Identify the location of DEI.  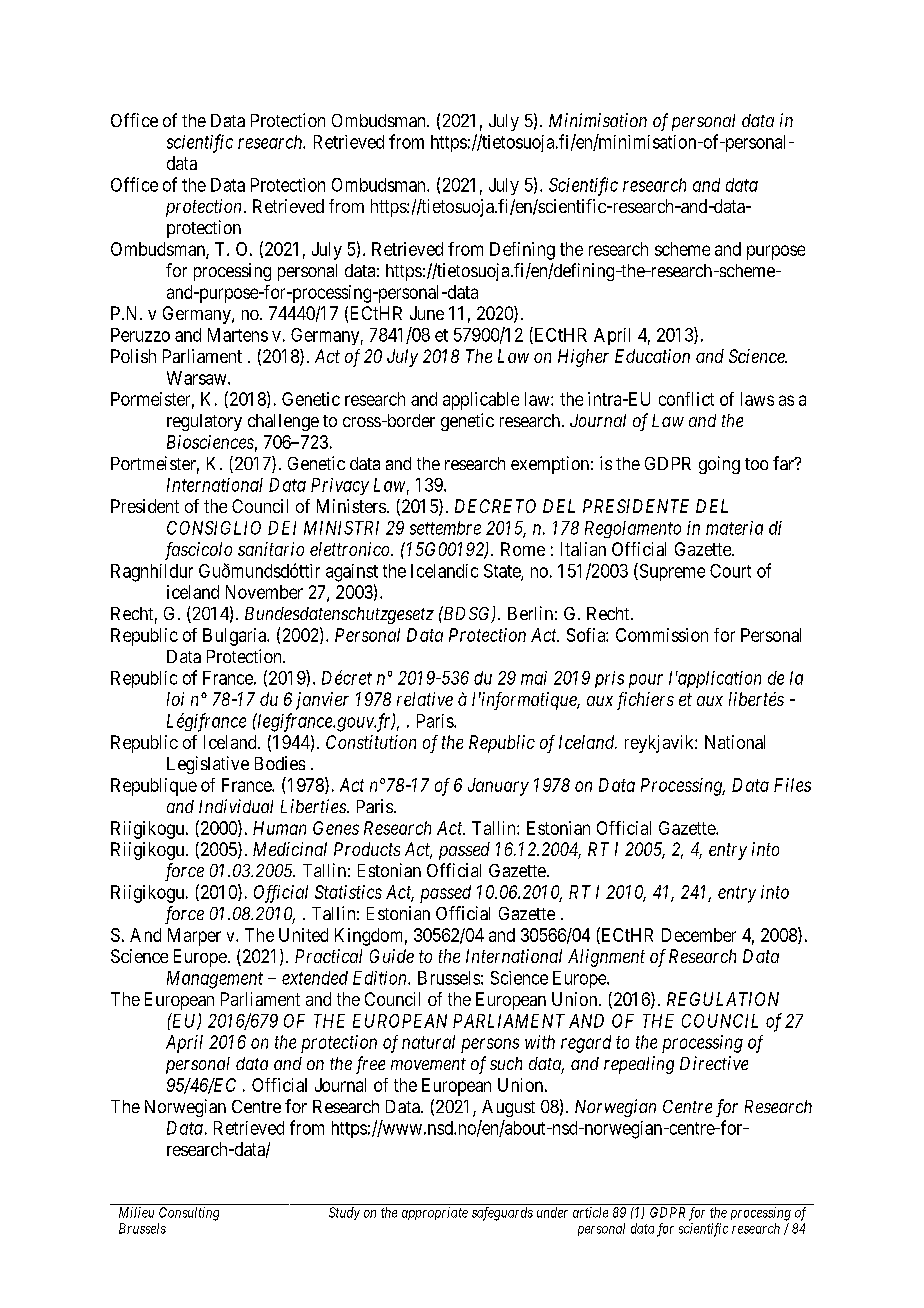
(282, 528).
